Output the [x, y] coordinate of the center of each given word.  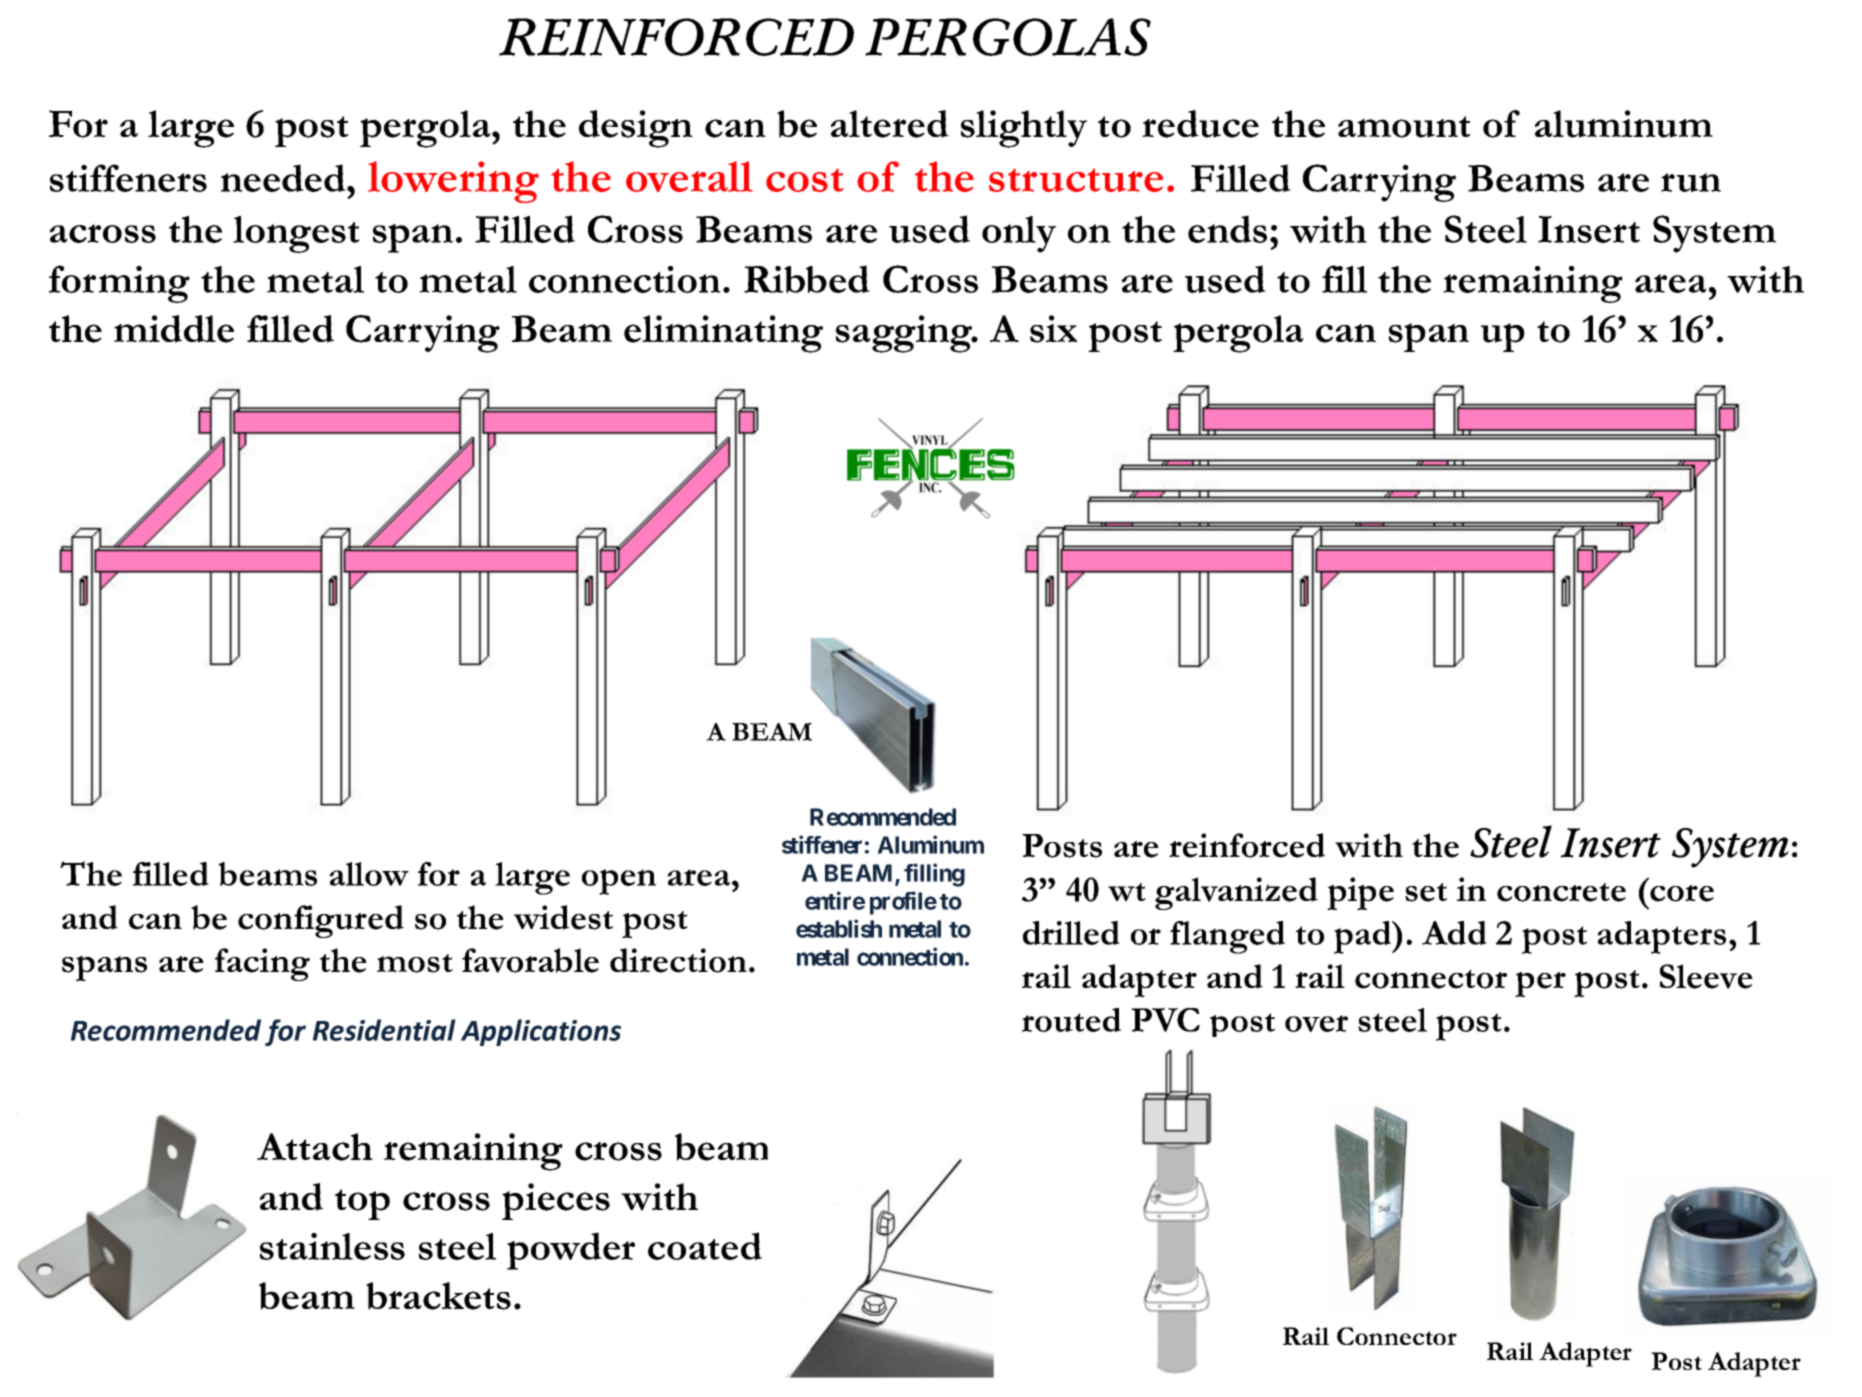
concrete [1561, 892]
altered [890, 124]
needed [284, 178]
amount [1404, 127]
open [619, 882]
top [362, 1204]
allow [369, 874]
